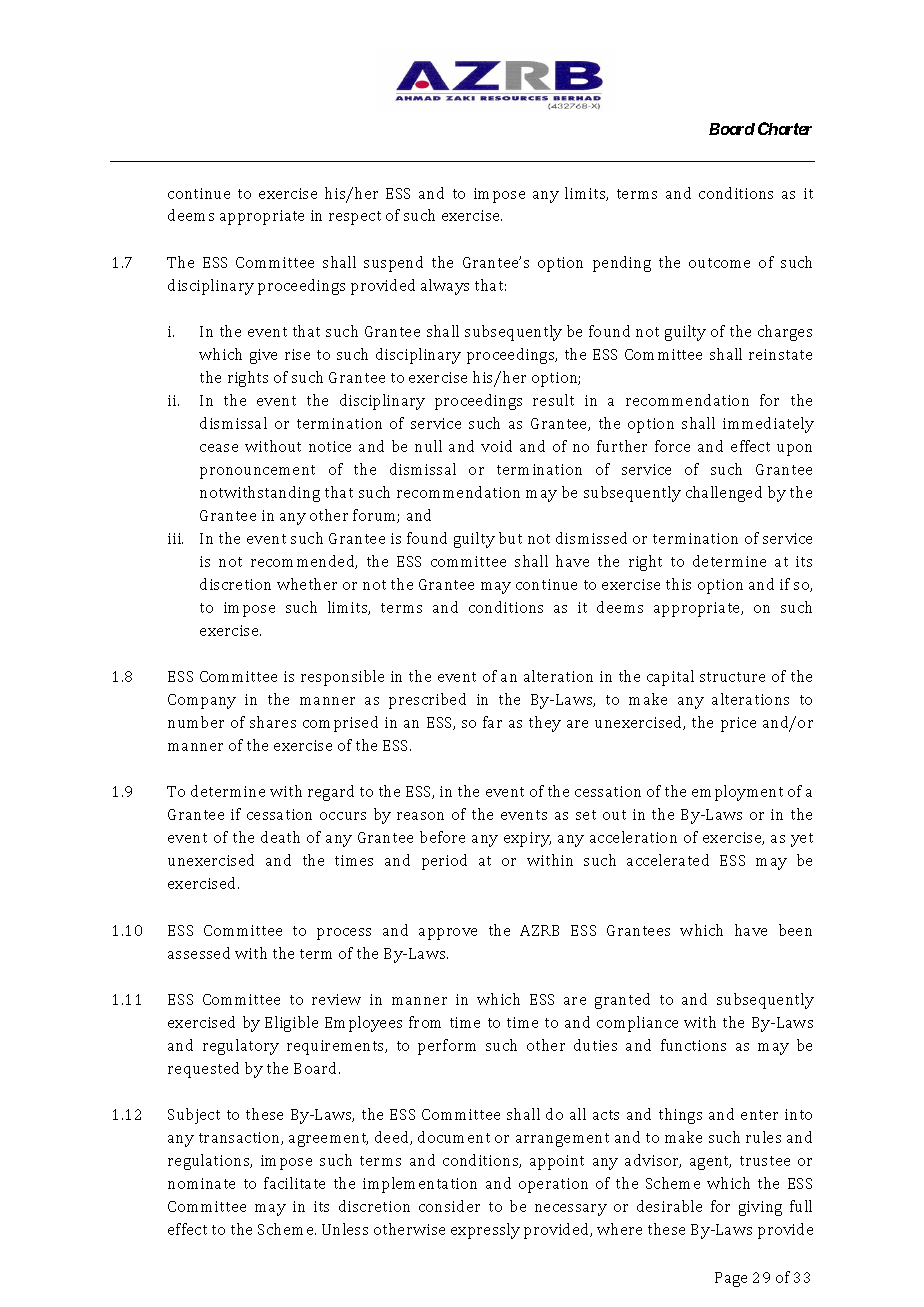 The height and width of the screenshot is (1307, 924). Describe the element at coordinates (445, 287) in the screenshot. I see `always` at that location.
